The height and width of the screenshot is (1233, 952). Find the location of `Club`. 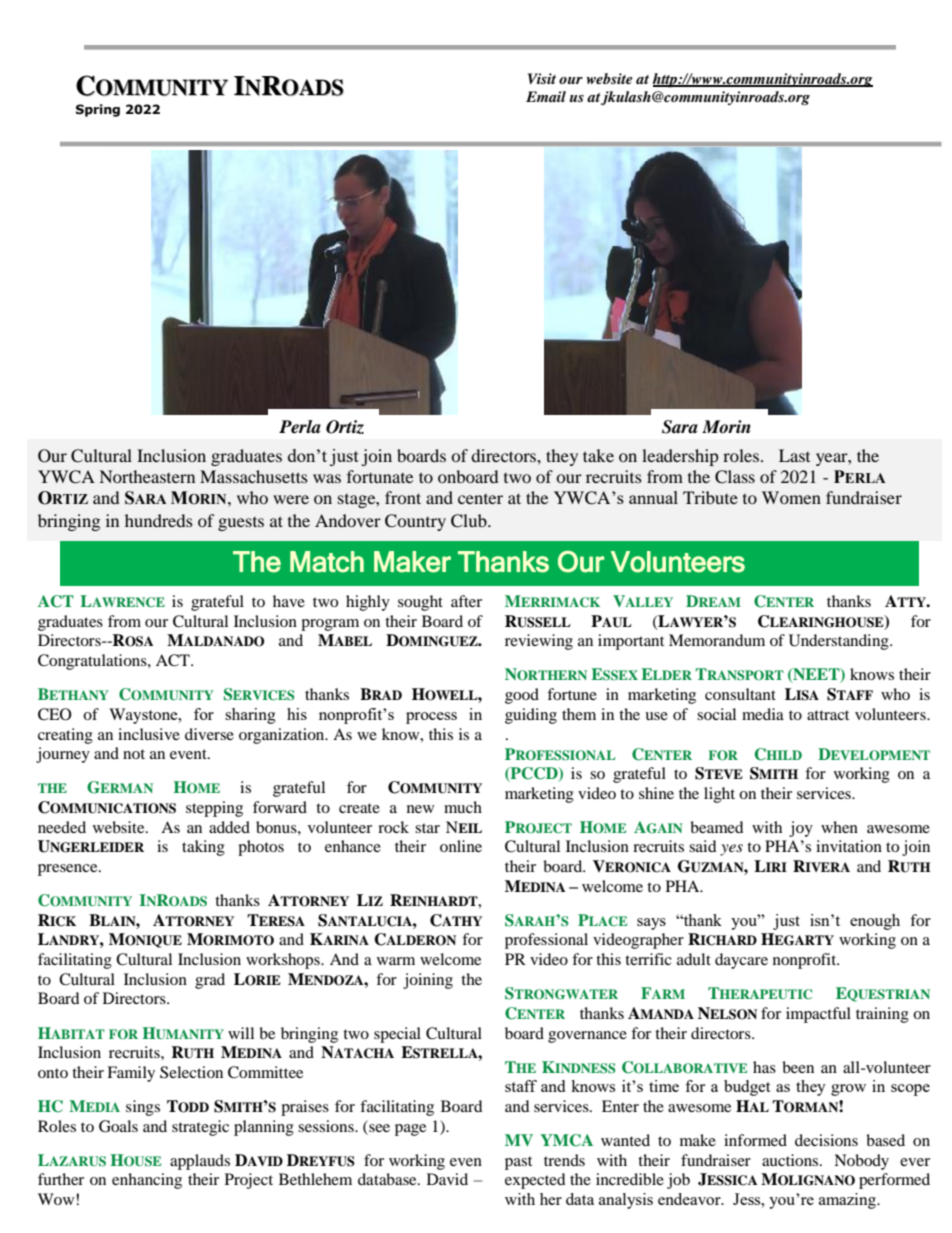

Club is located at coordinates (470, 521).
